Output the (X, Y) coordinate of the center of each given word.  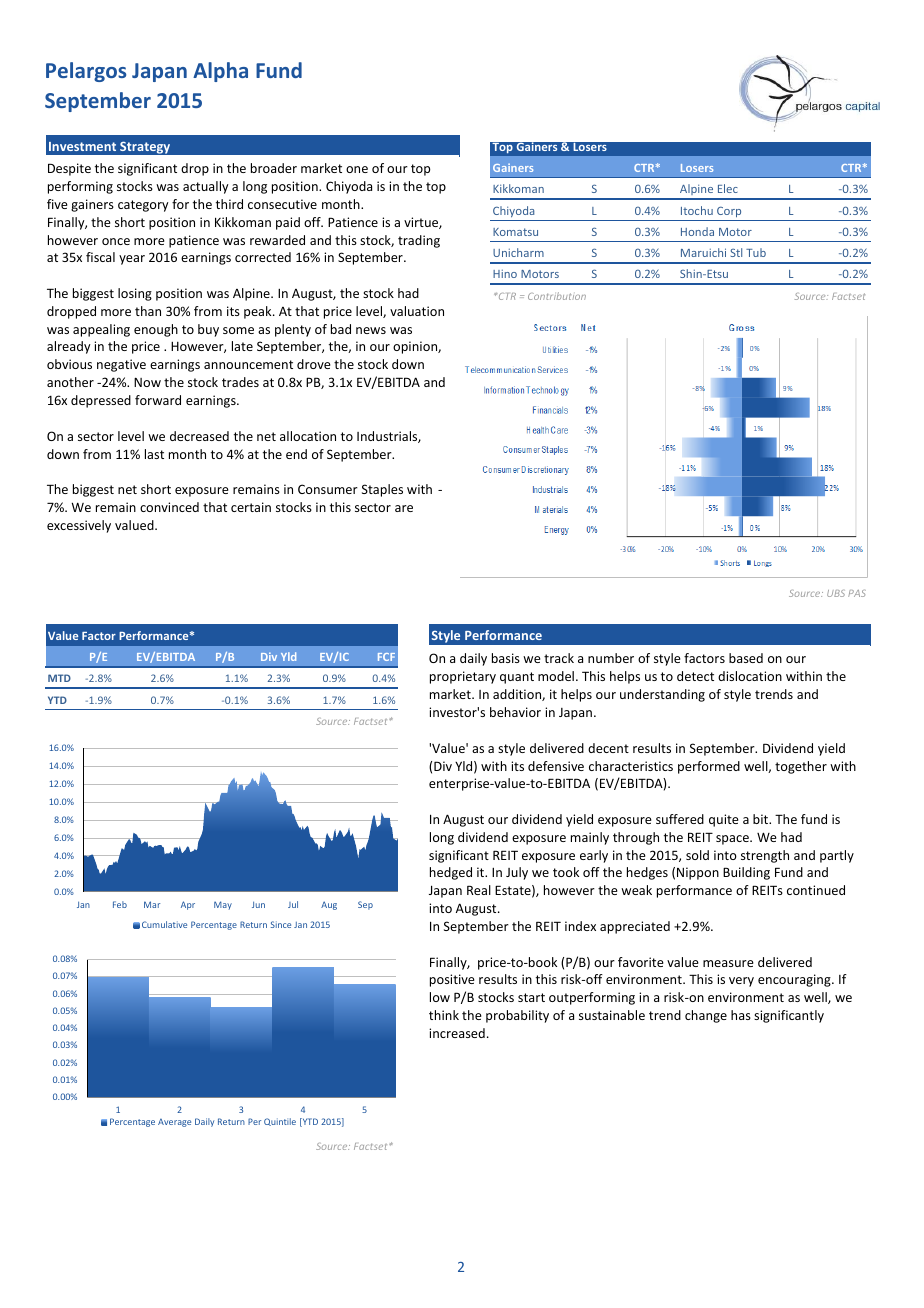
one (357, 169)
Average (174, 1123)
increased (457, 1033)
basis (506, 658)
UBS (836, 593)
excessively (79, 526)
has (741, 1015)
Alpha (220, 72)
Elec (728, 188)
